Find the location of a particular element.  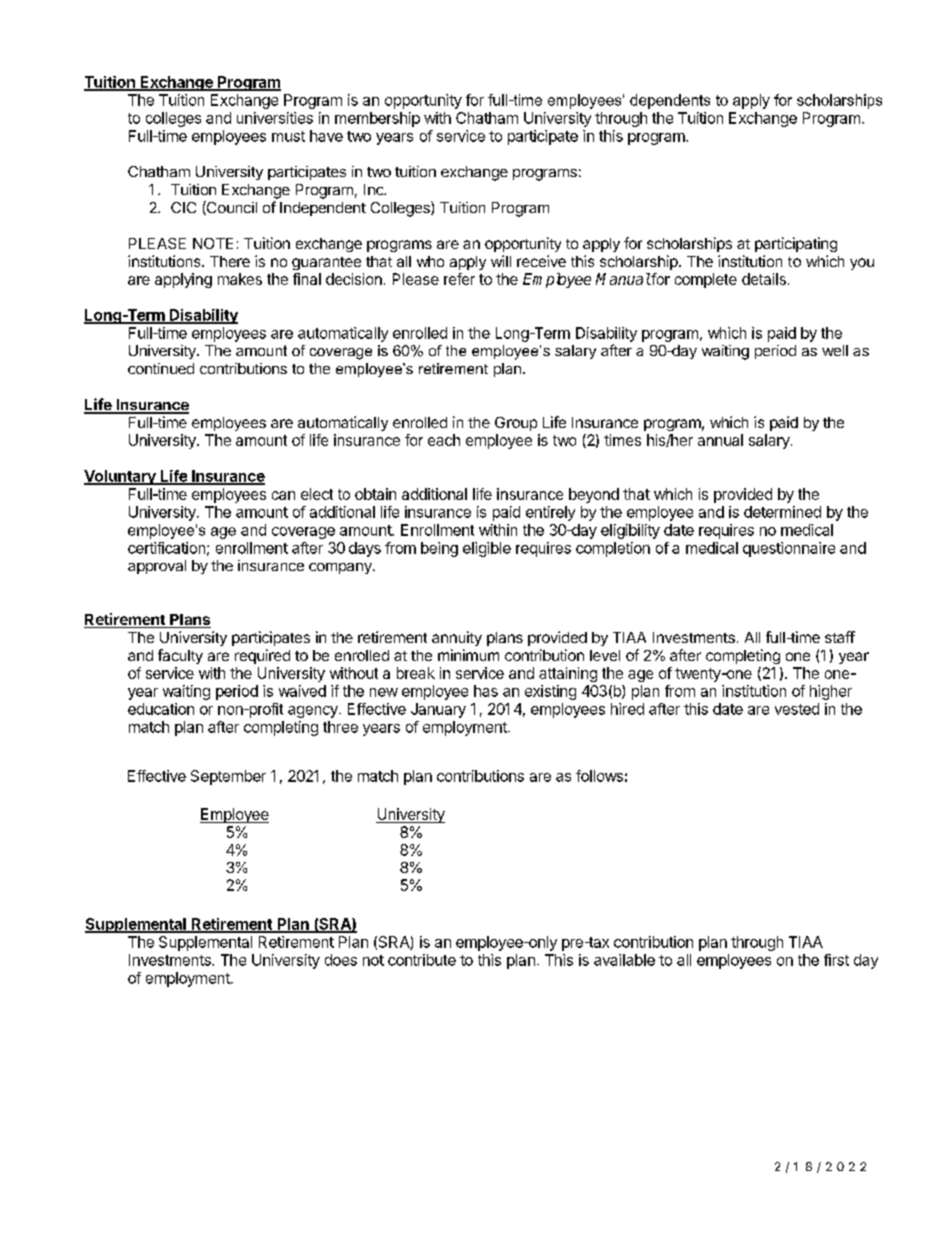

vested is located at coordinates (797, 709).
